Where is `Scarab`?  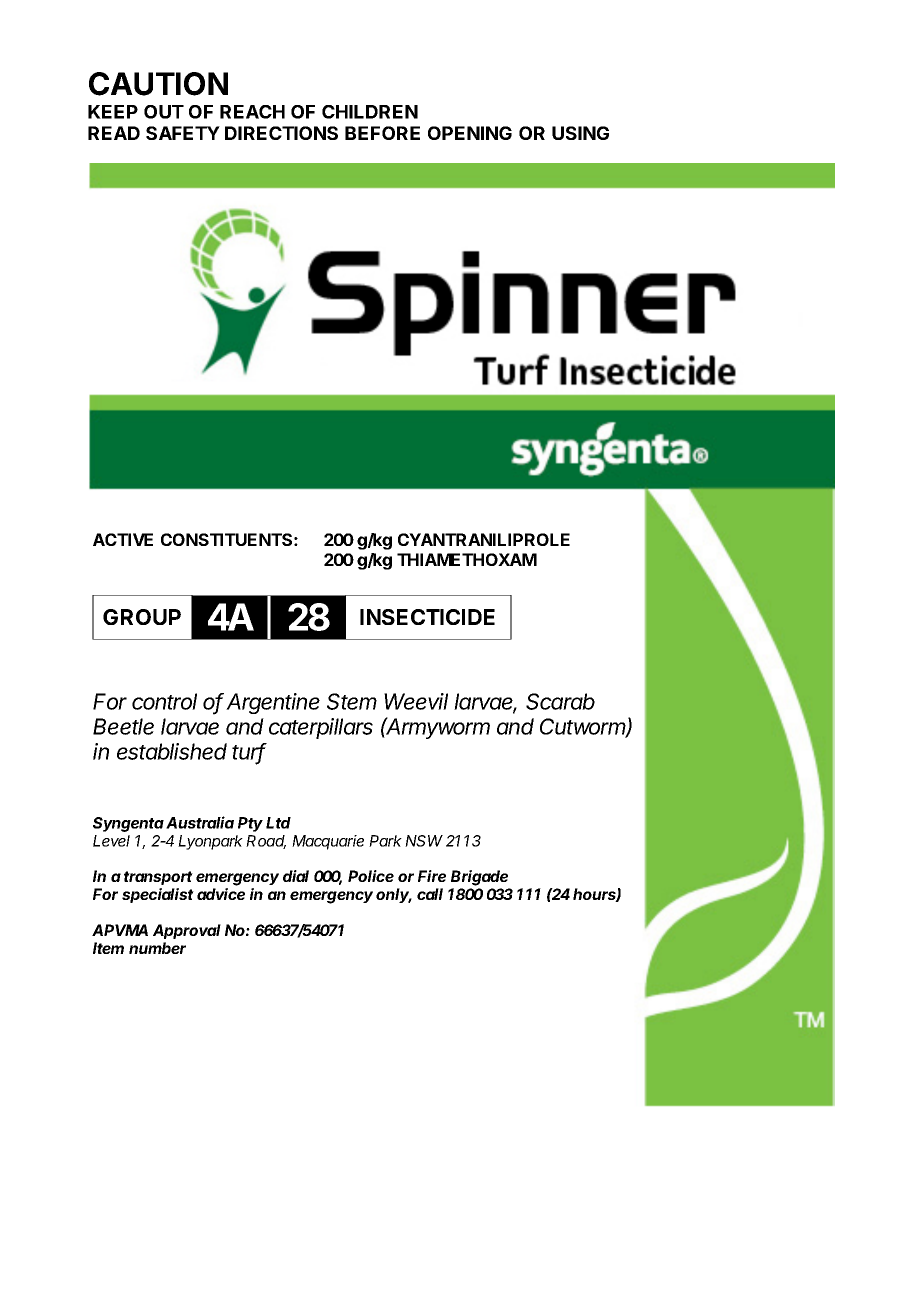 Scarab is located at coordinates (560, 701).
